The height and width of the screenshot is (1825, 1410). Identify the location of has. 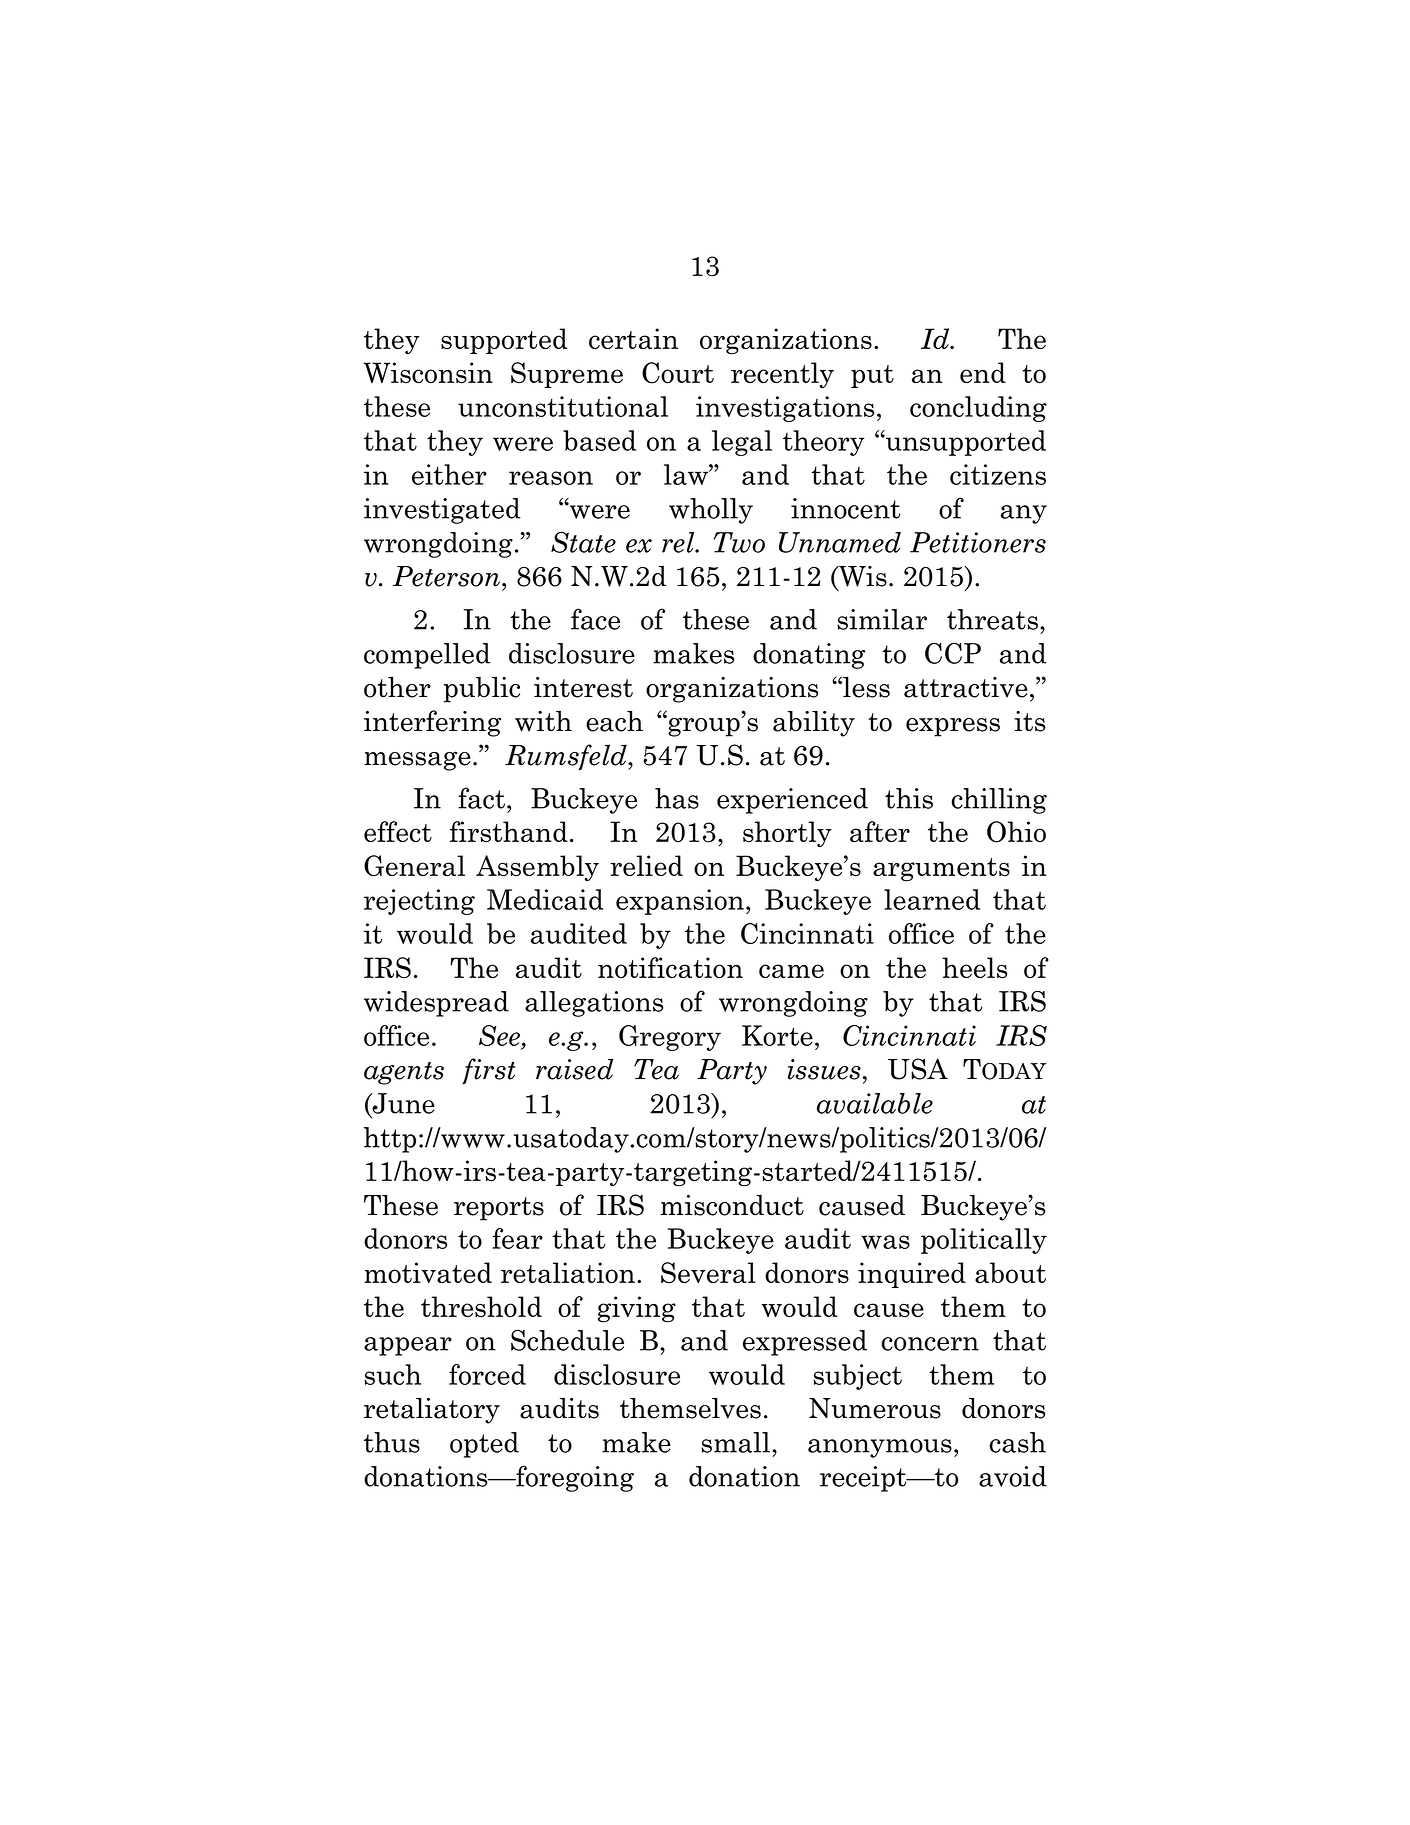
(677, 798).
